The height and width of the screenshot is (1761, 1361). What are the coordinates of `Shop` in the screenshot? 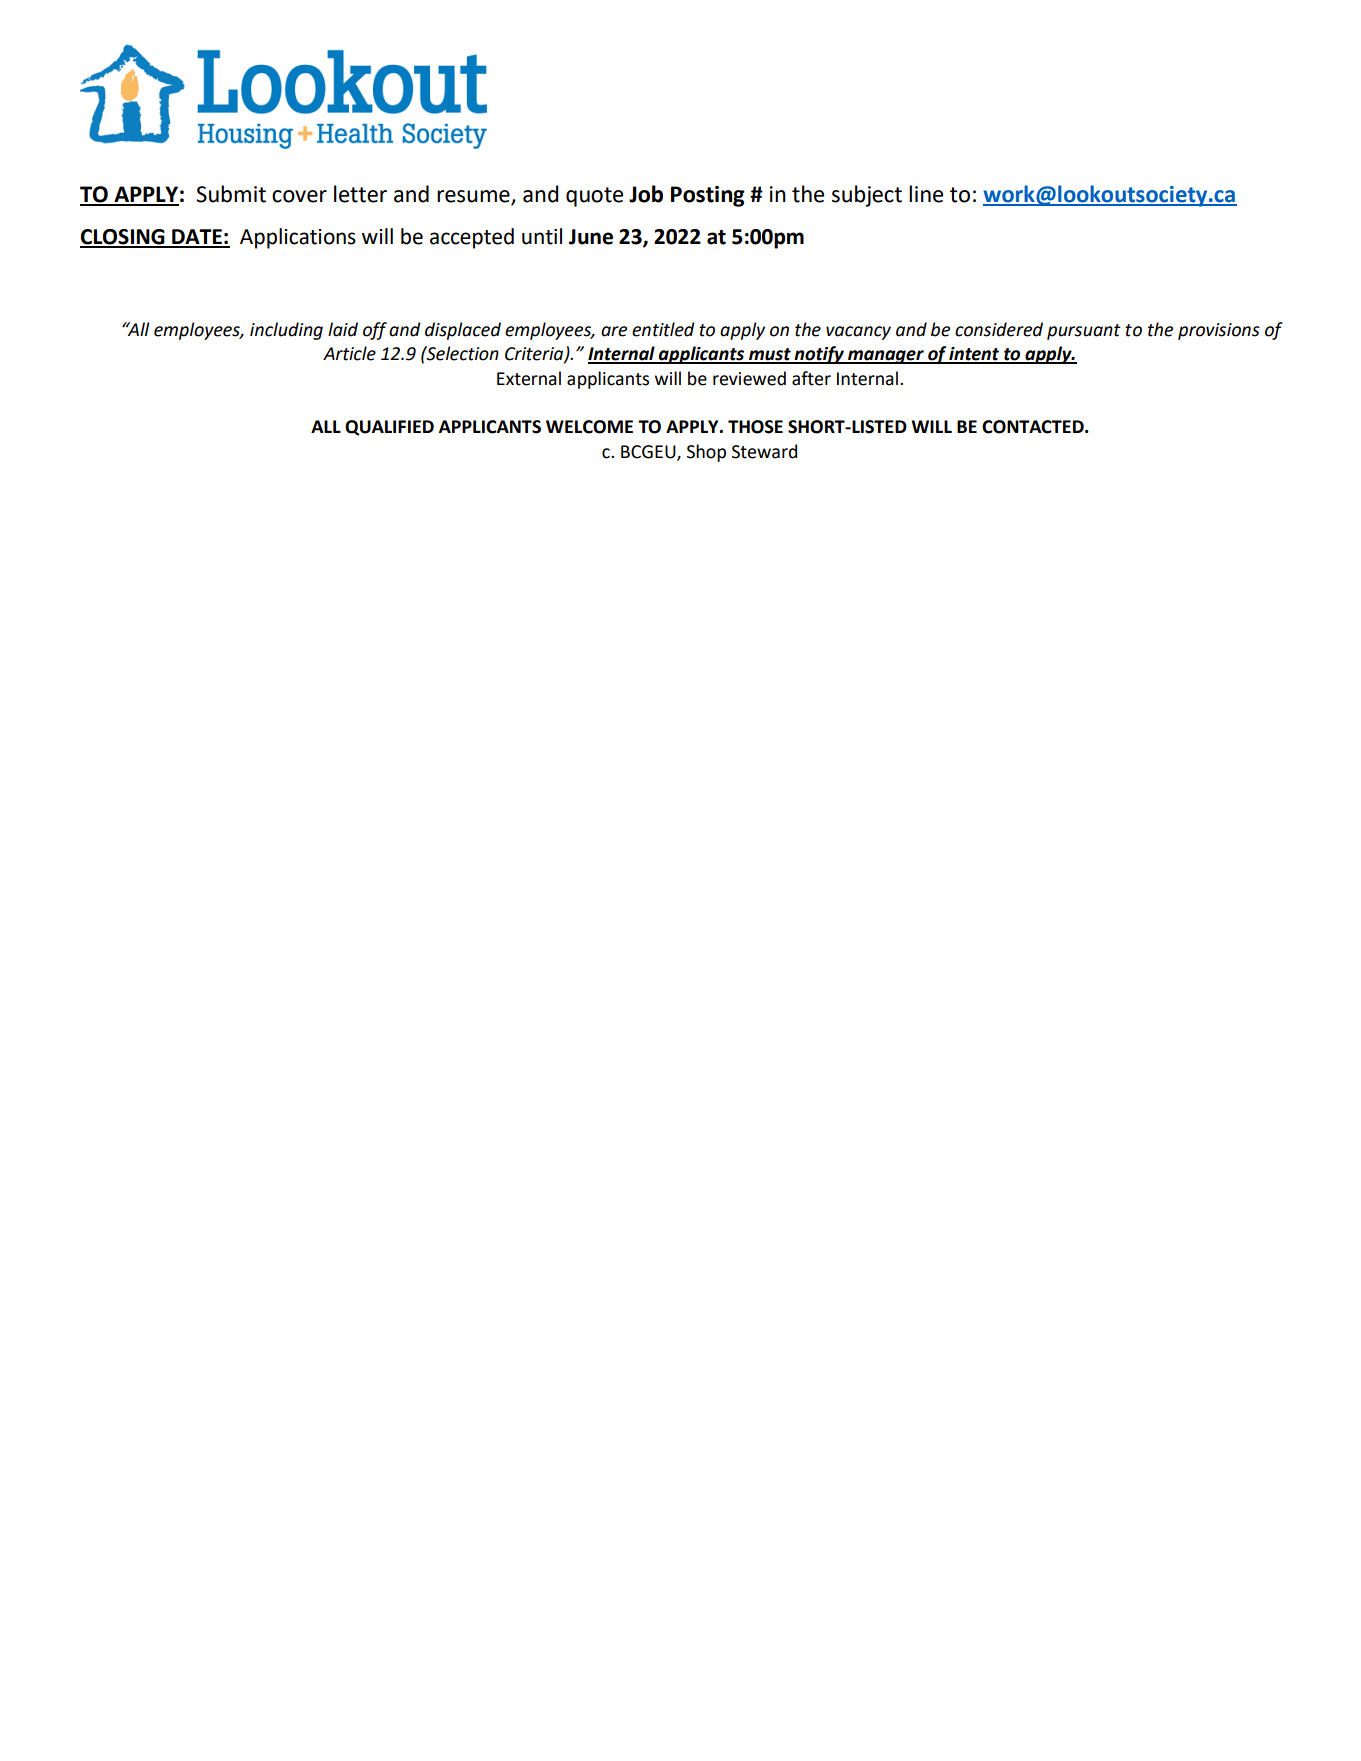 It's located at (706, 453).
